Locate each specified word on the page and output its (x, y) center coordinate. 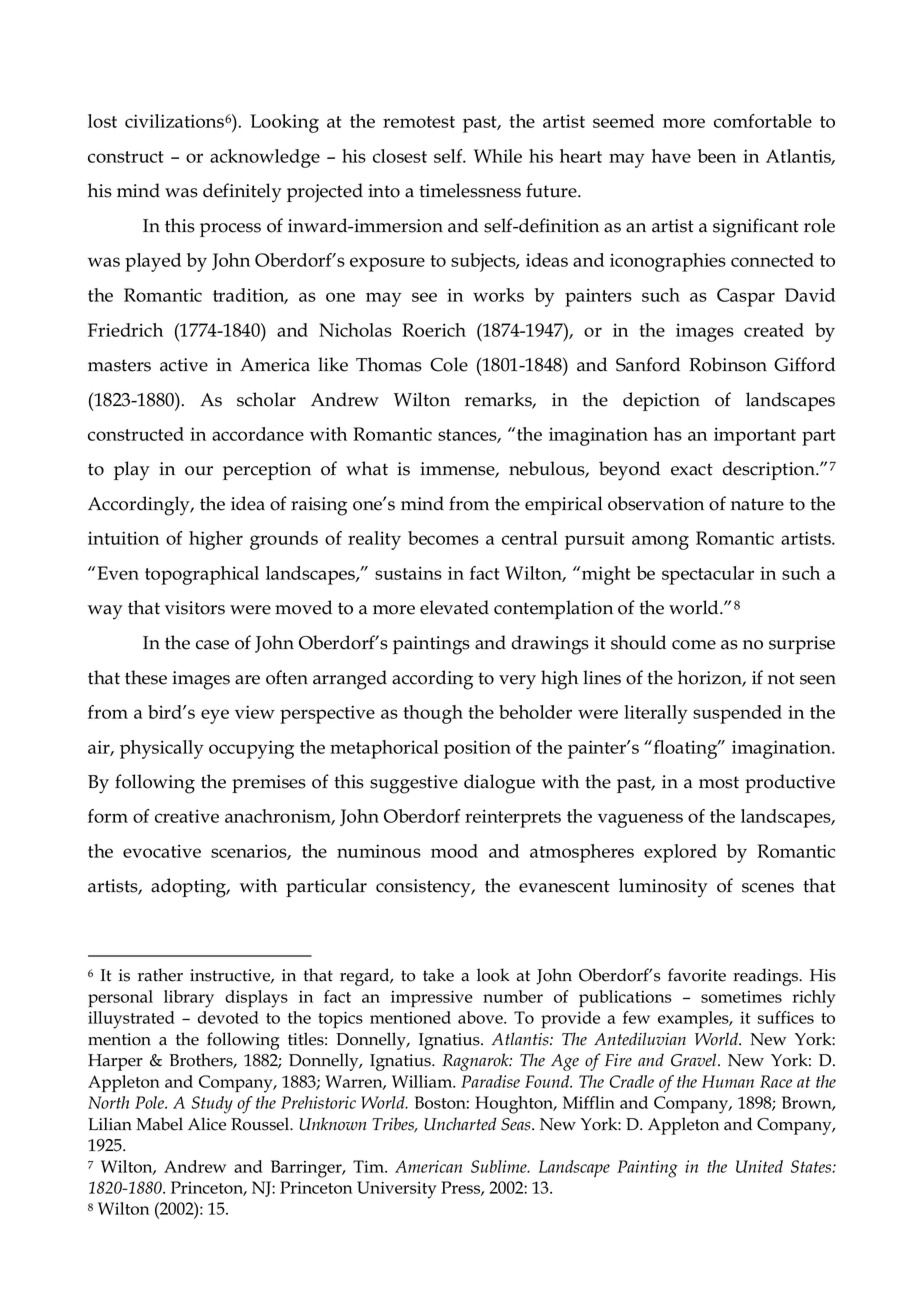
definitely (242, 193)
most (719, 782)
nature (757, 504)
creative (187, 816)
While (498, 156)
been (717, 156)
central (530, 538)
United (759, 1166)
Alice (207, 1124)
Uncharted (460, 1124)
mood (454, 851)
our (199, 471)
